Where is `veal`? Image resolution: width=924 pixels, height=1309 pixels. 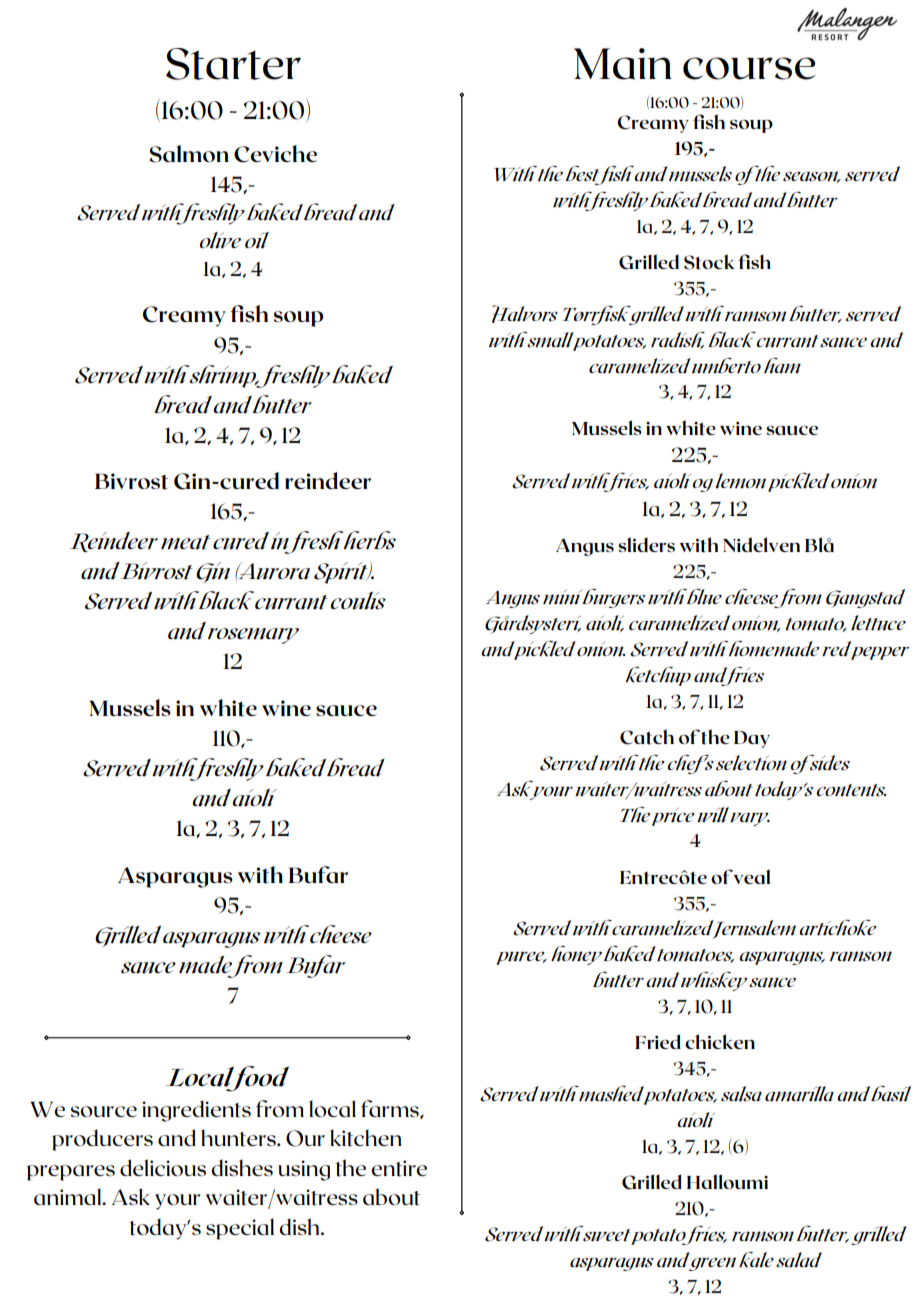 veal is located at coordinates (752, 876).
